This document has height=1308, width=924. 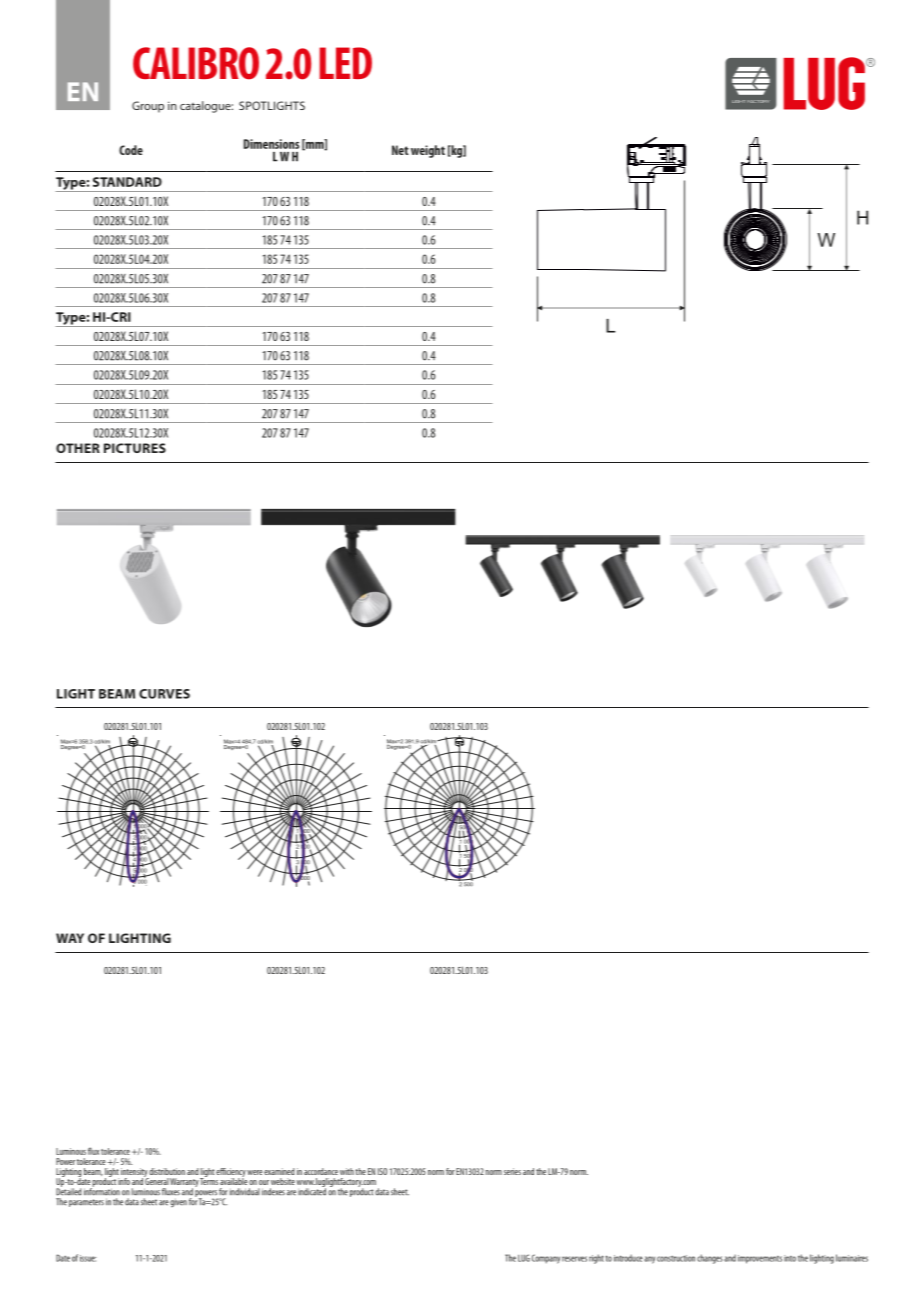 I want to click on Code, so click(x=131, y=150).
